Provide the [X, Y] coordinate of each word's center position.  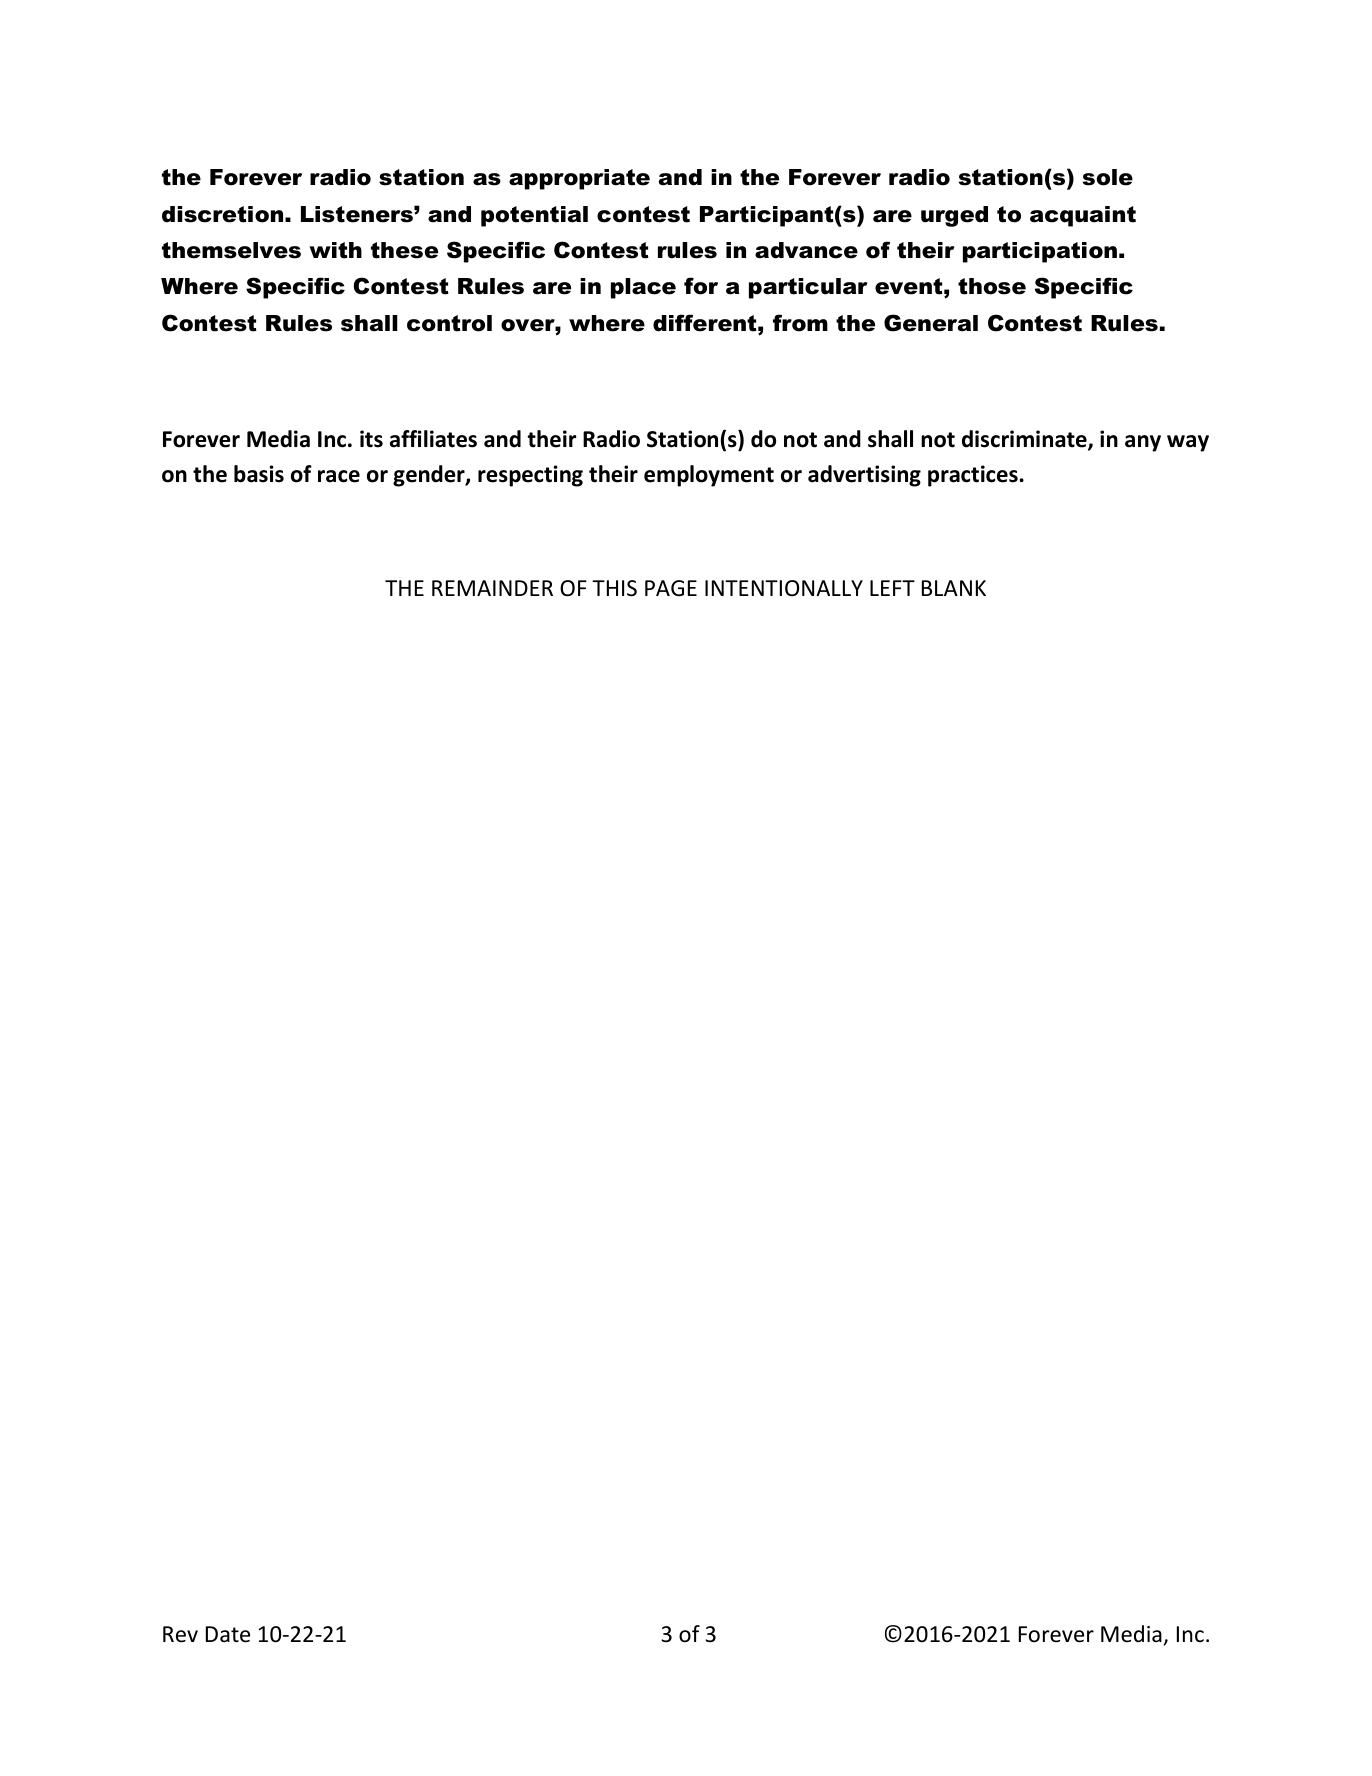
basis [259, 474]
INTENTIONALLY [784, 588]
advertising [864, 476]
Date [228, 1634]
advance [806, 250]
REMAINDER [492, 588]
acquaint [1083, 216]
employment [709, 476]
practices [974, 476]
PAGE [671, 588]
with [335, 250]
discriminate [1025, 440]
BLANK [954, 588]
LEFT [892, 588]
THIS [614, 588]
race [339, 476]
